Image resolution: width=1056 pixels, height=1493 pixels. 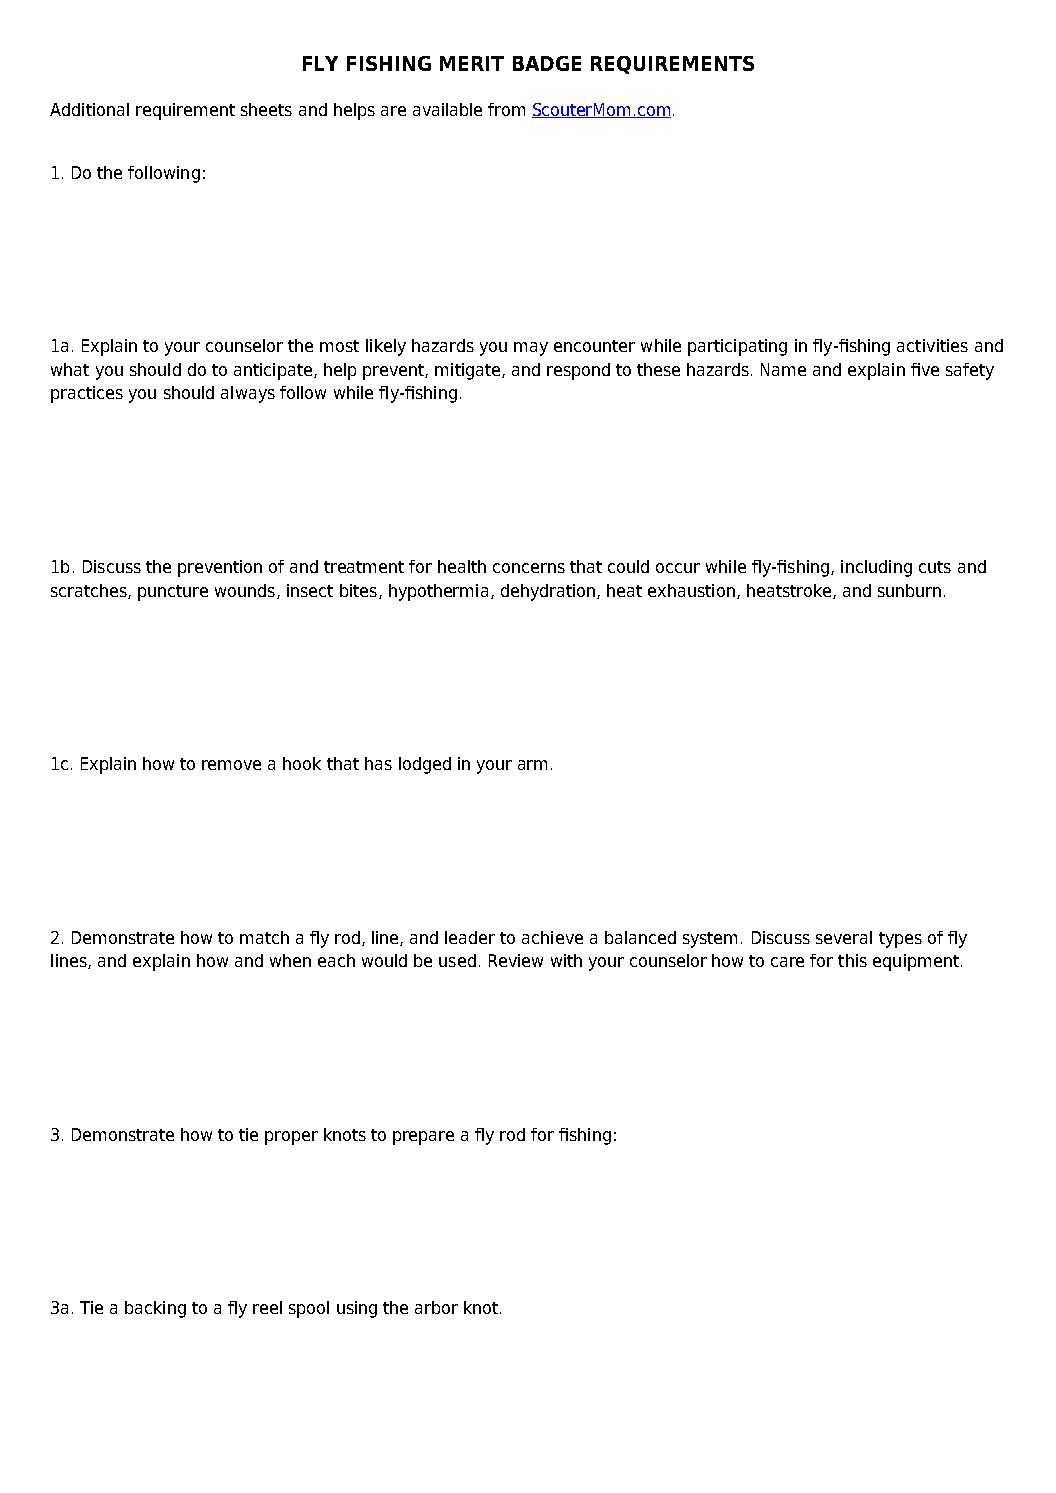 I want to click on including, so click(x=876, y=568).
